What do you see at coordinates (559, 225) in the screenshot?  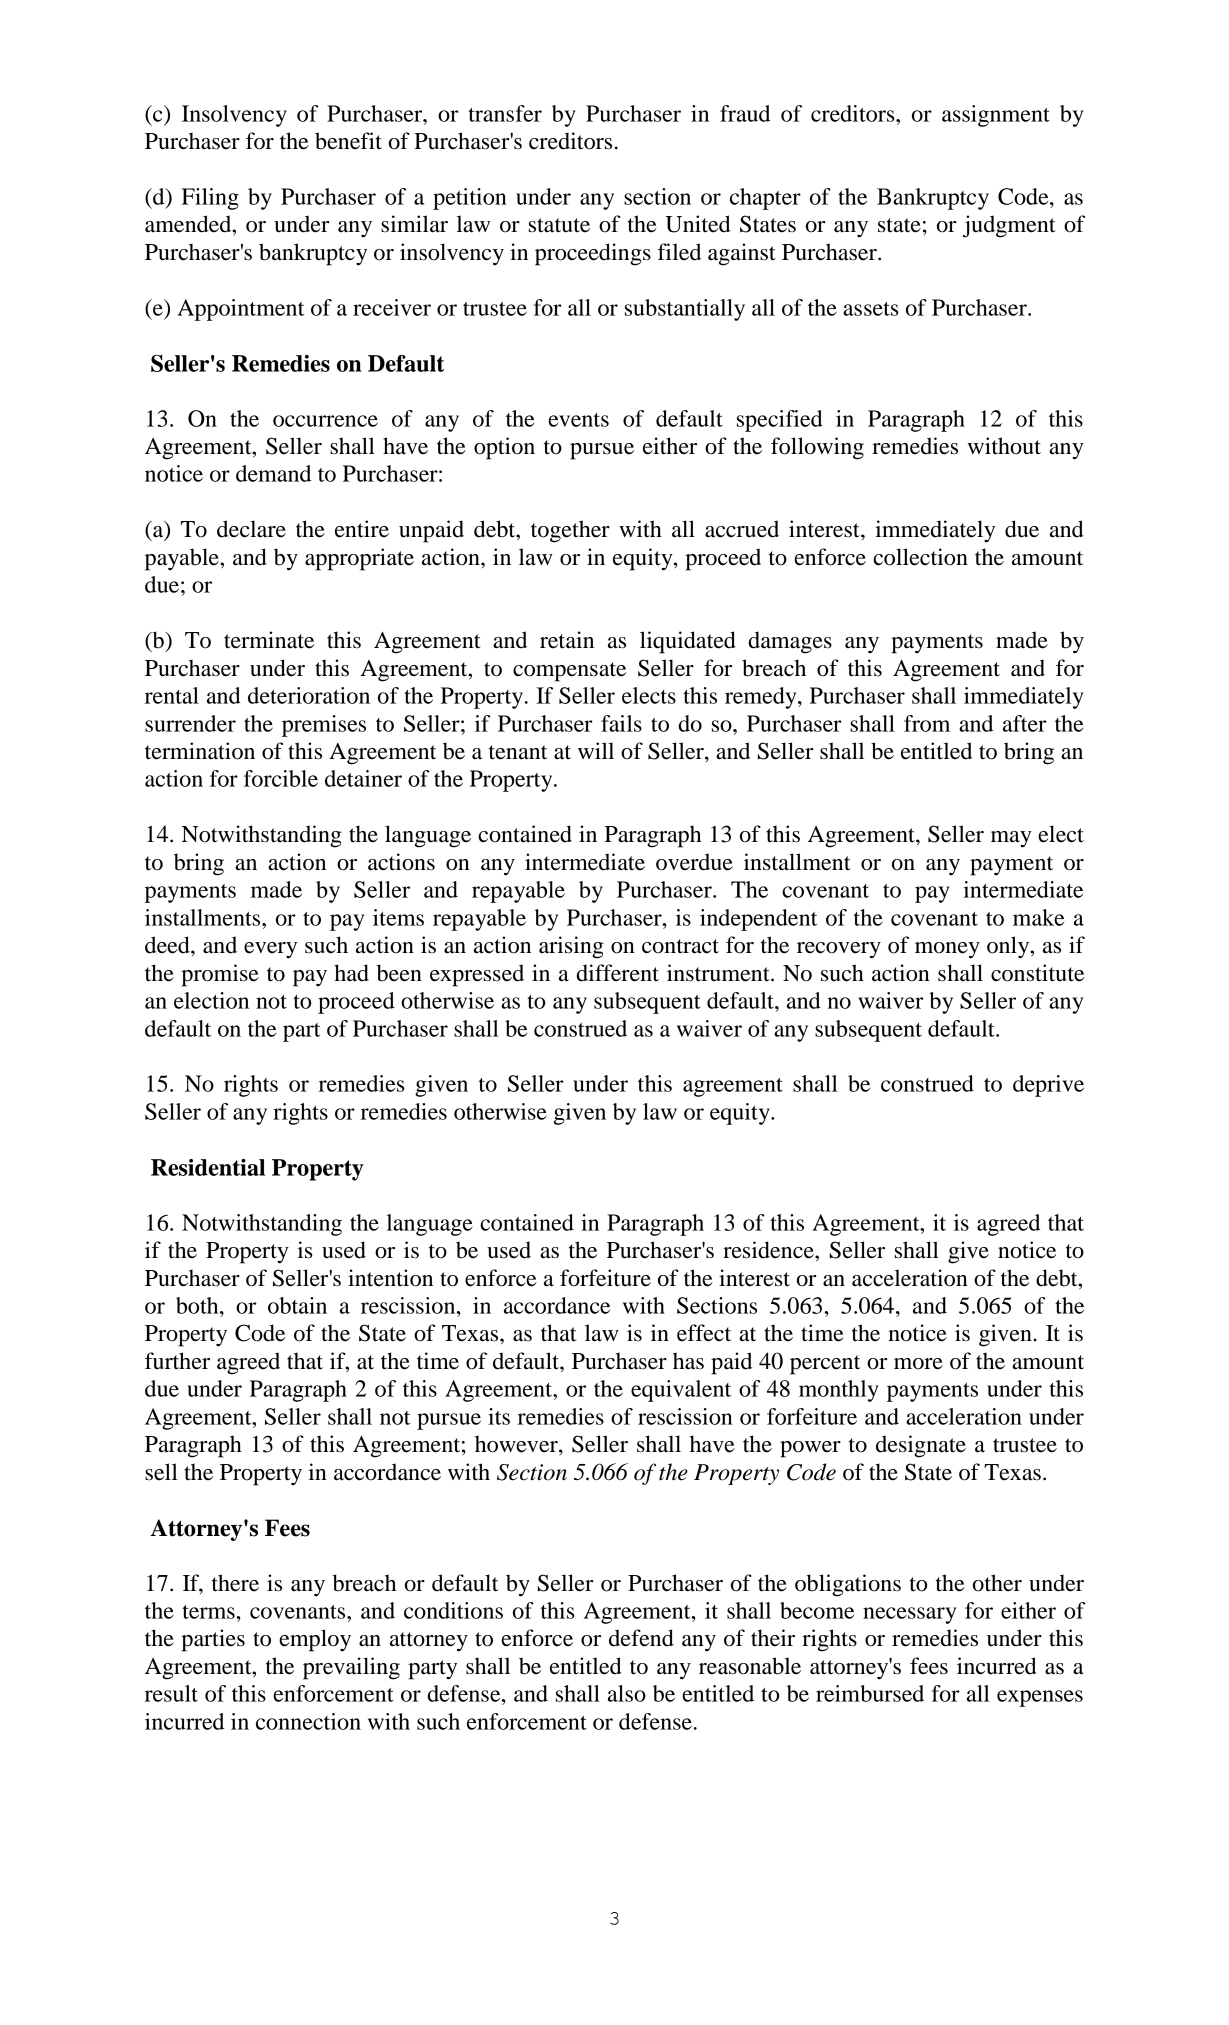 I see `statute` at bounding box center [559, 225].
